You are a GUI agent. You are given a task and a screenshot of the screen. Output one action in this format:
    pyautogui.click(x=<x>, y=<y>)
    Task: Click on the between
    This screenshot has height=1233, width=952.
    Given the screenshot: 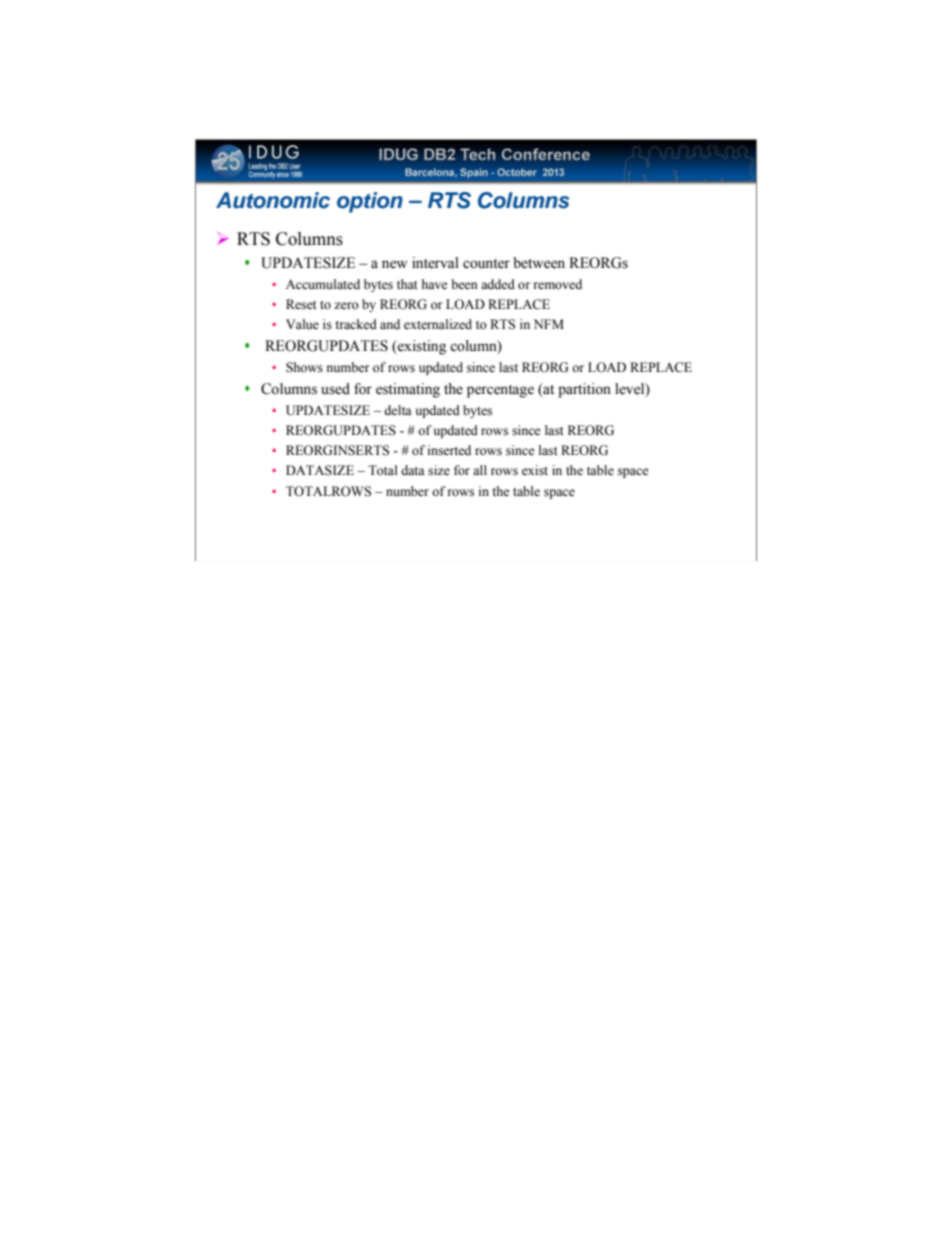 What is the action you would take?
    pyautogui.click(x=539, y=263)
